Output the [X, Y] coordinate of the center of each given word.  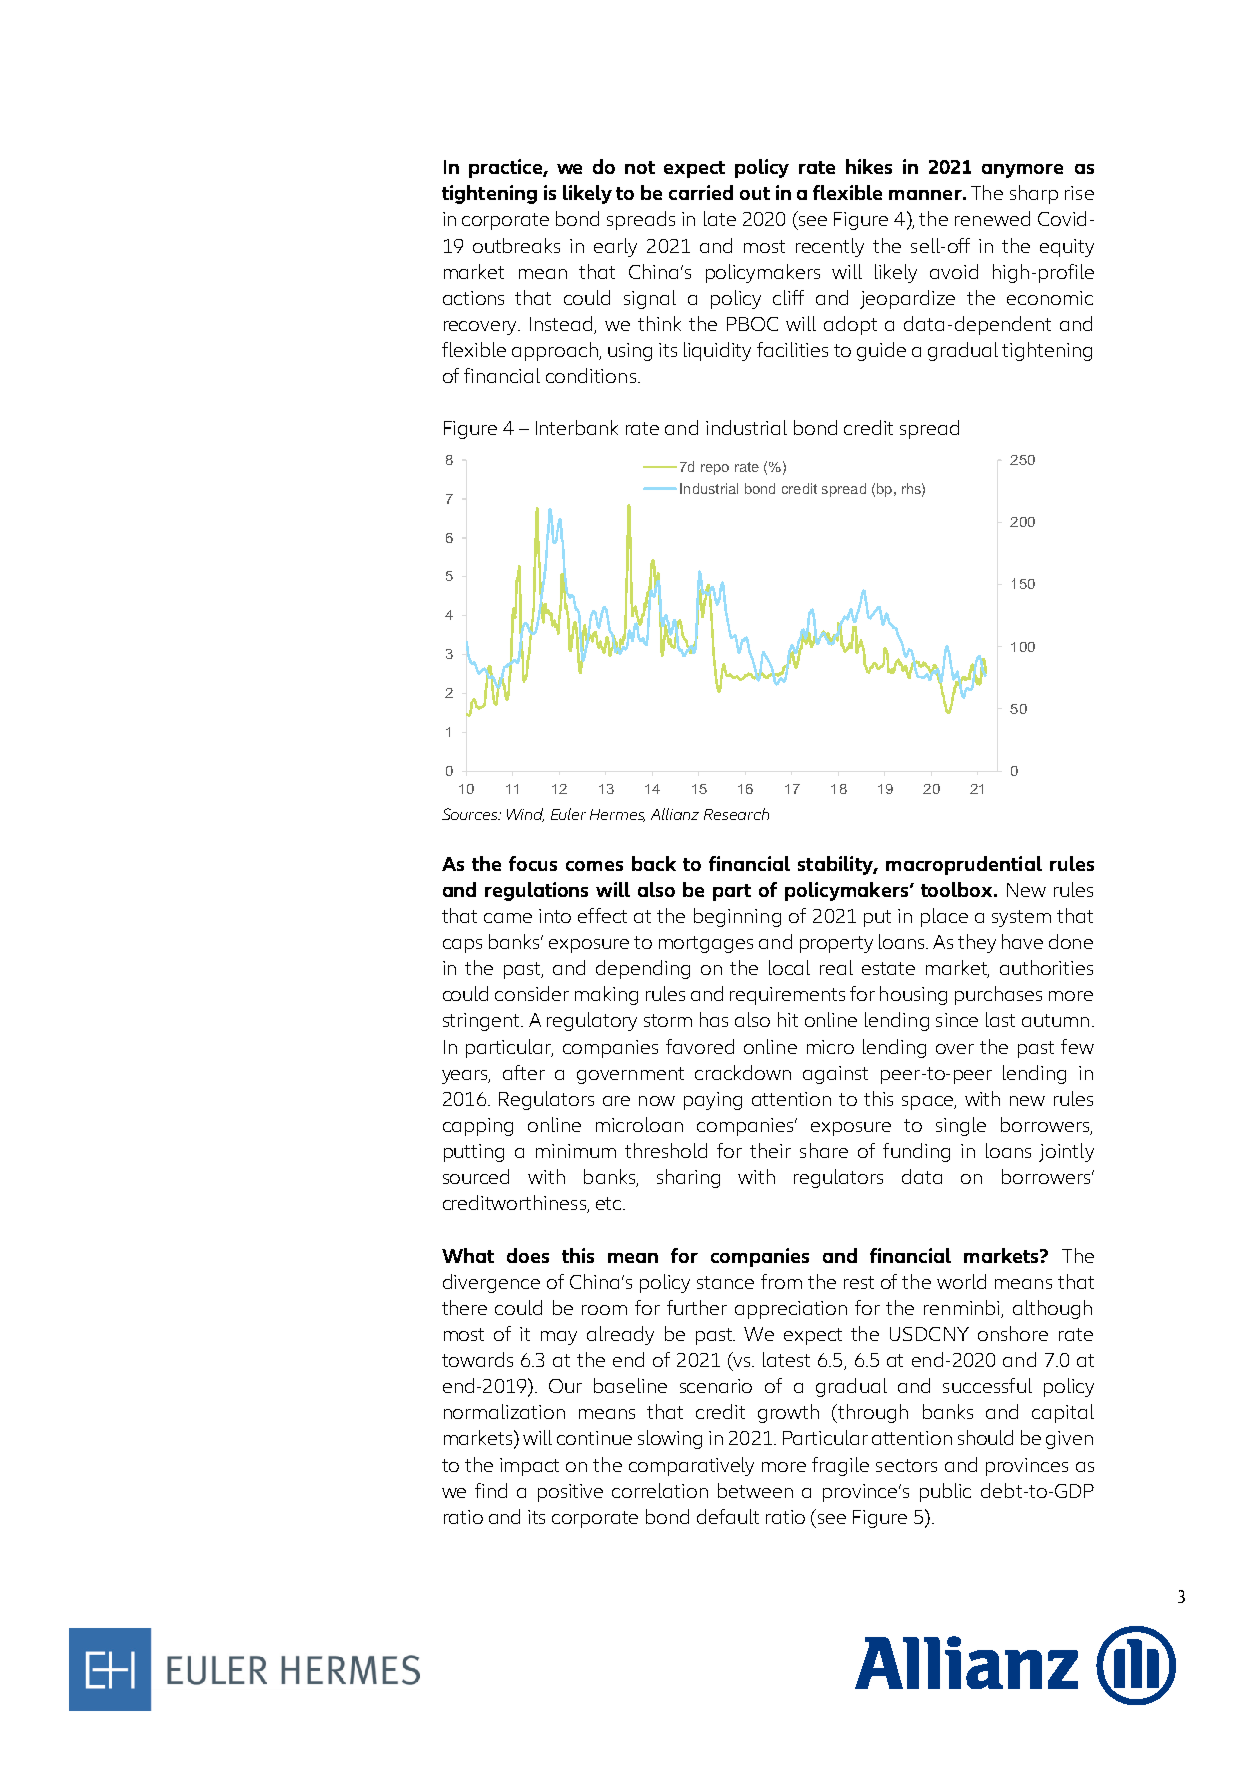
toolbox [958, 889]
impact [529, 1467]
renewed [992, 218]
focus [533, 863]
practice [506, 168]
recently [830, 247]
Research [736, 814]
